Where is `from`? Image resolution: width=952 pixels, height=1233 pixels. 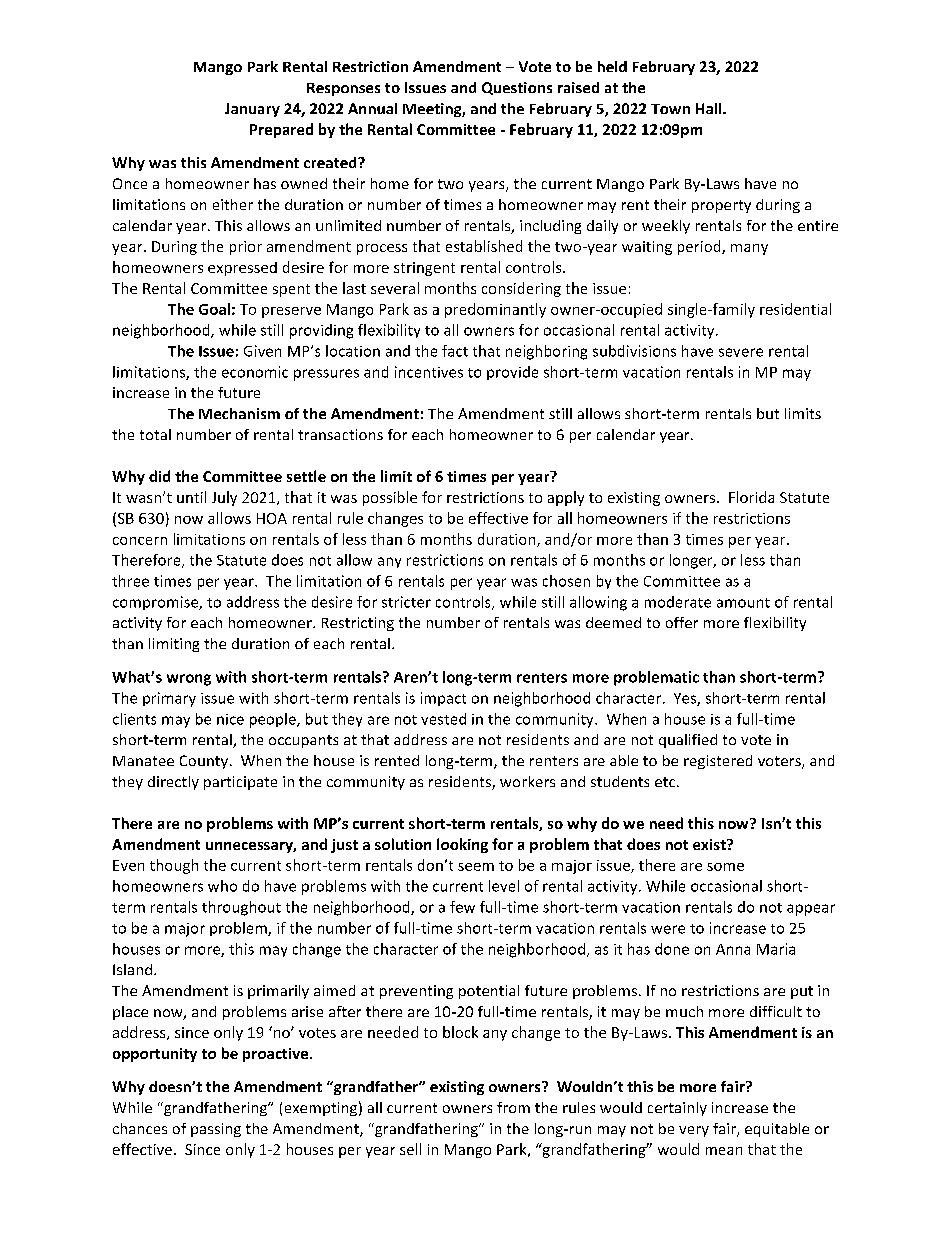
from is located at coordinates (513, 1107).
